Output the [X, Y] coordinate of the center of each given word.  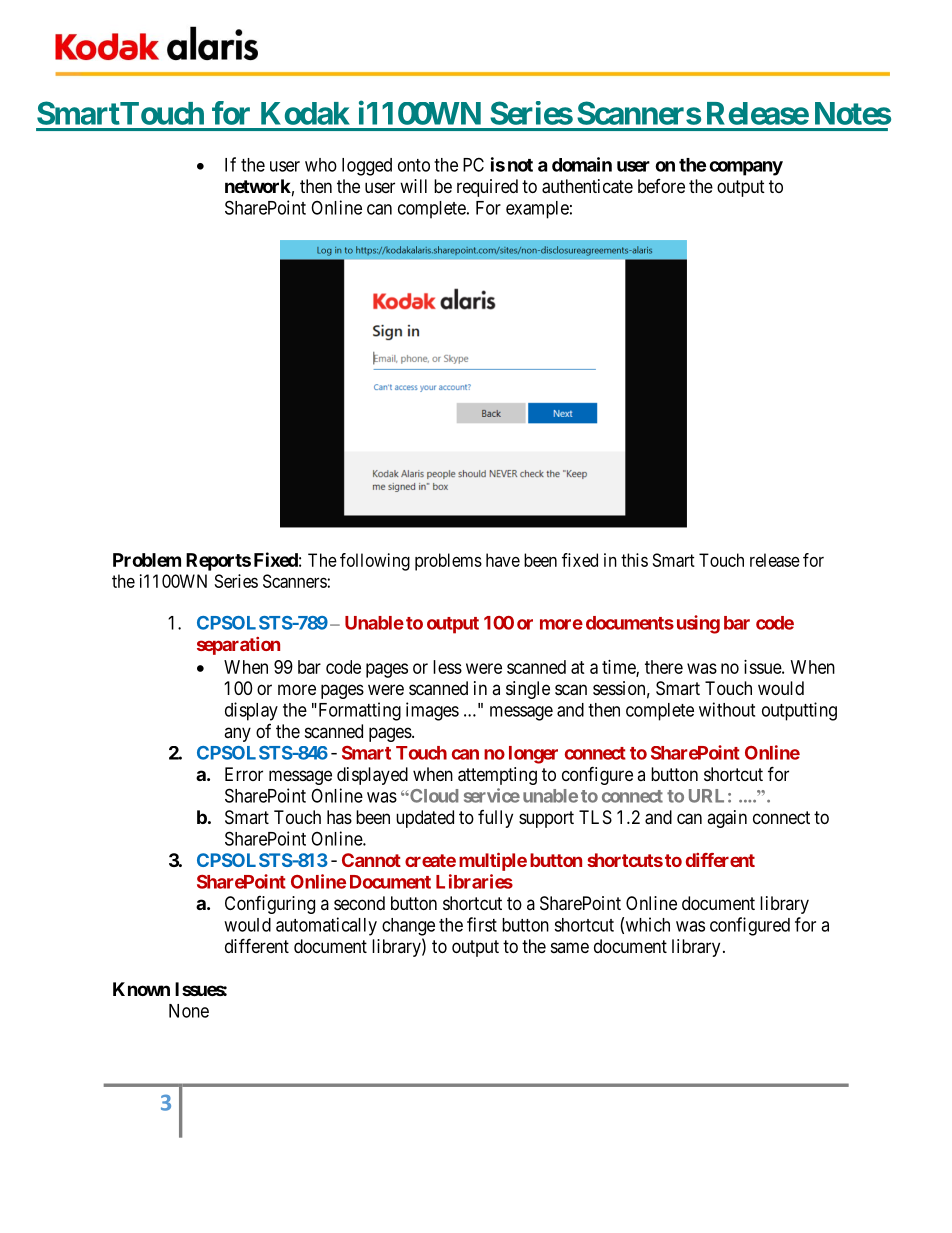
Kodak [305, 113]
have [503, 560]
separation [238, 646]
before [661, 186]
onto [414, 165]
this [634, 560]
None [189, 1011]
